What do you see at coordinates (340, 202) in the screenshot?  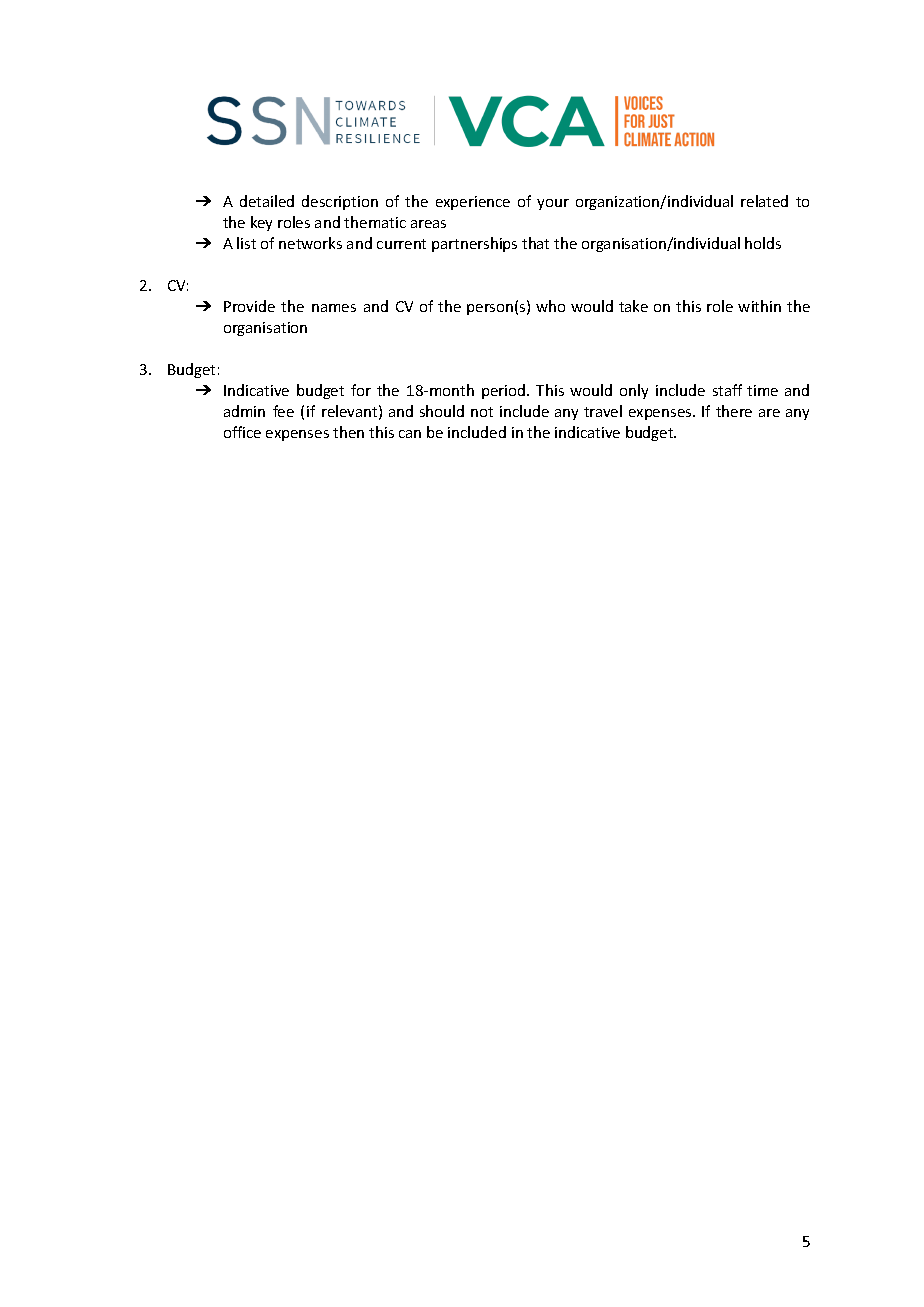 I see `description` at bounding box center [340, 202].
